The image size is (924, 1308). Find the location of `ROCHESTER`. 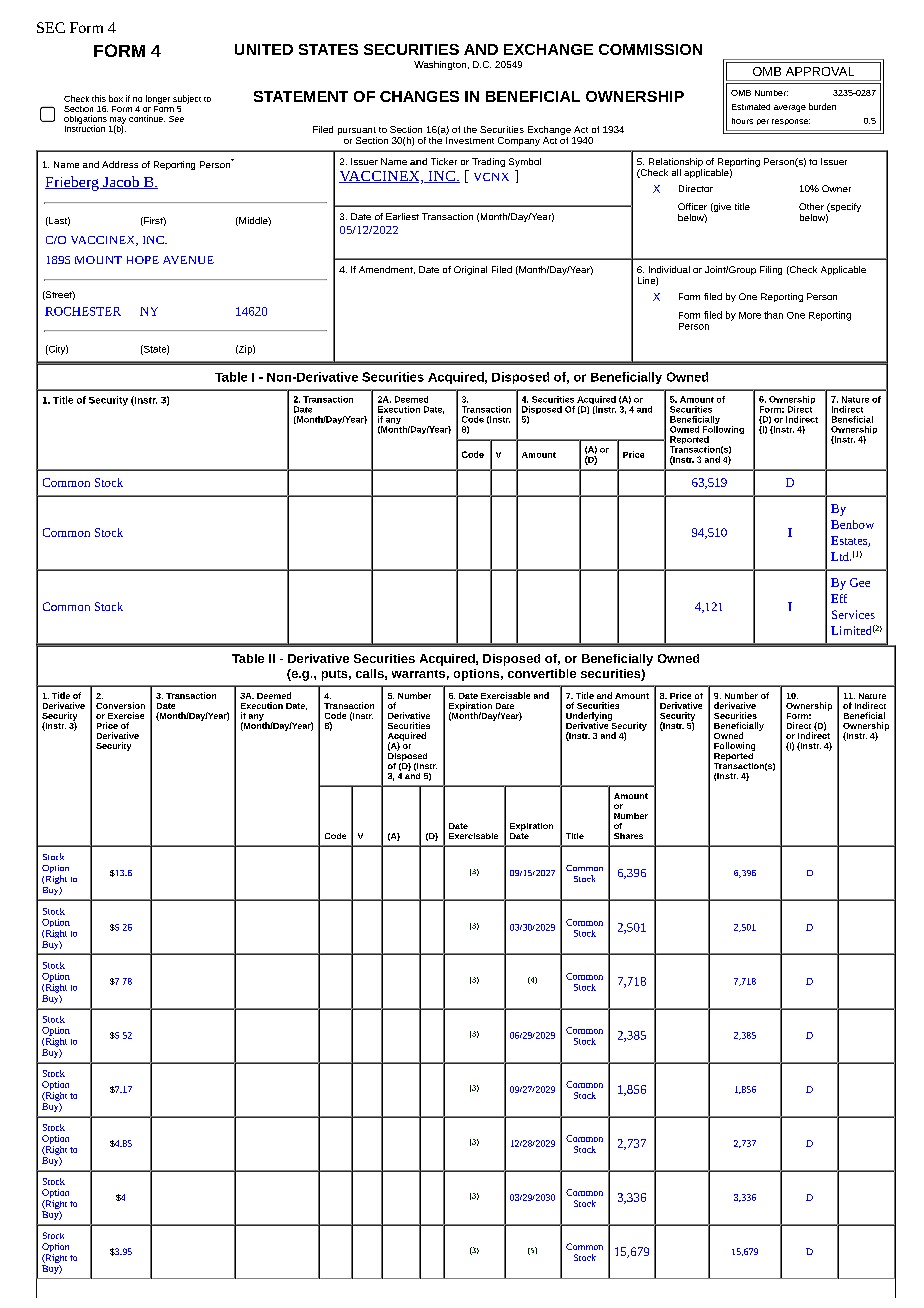

ROCHESTER is located at coordinates (83, 311).
